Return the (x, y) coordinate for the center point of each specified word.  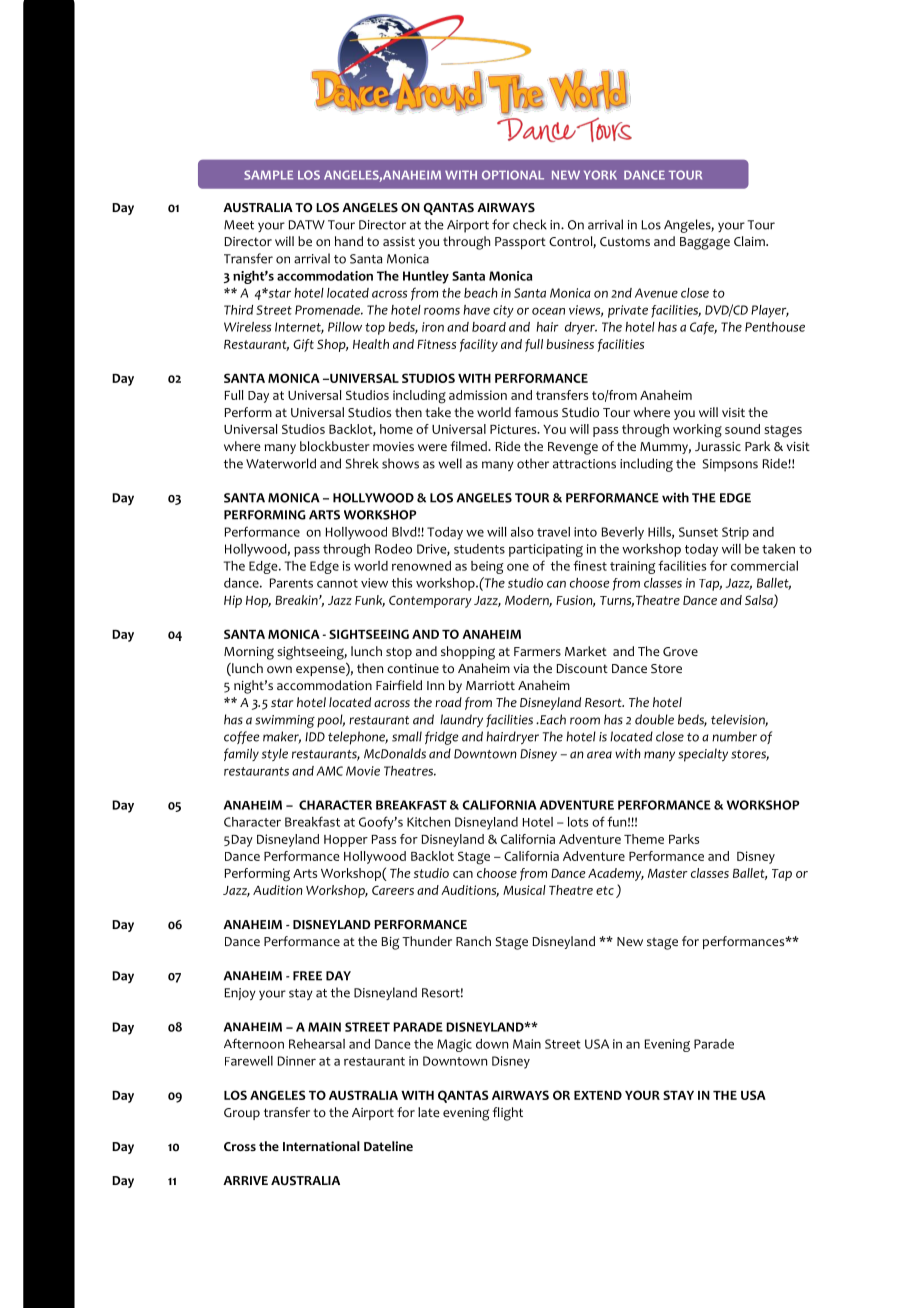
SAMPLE (268, 175)
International (321, 1146)
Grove (680, 652)
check (530, 224)
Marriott (490, 685)
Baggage (705, 243)
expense (321, 671)
